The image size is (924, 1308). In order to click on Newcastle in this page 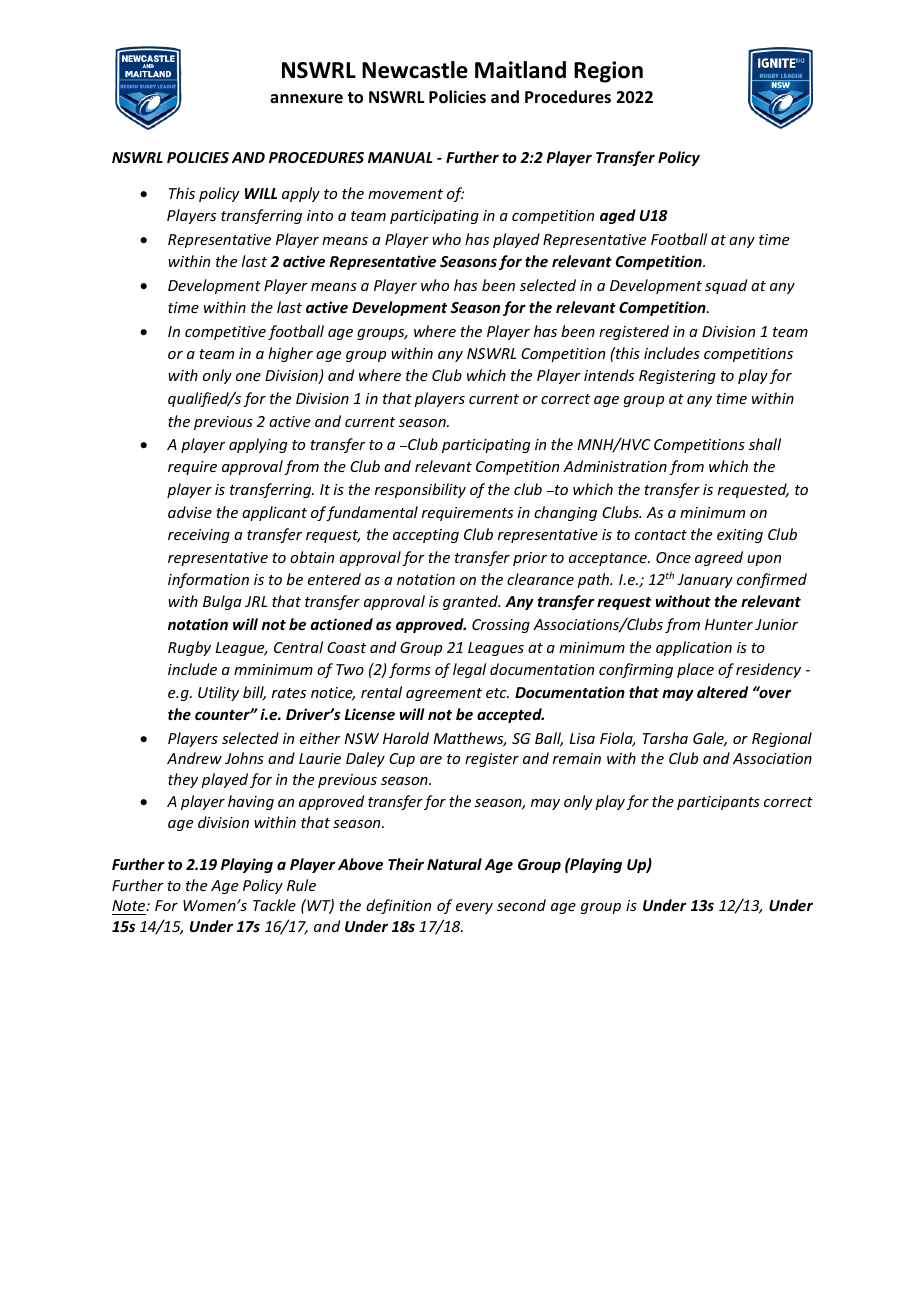, I will do `click(415, 70)`.
